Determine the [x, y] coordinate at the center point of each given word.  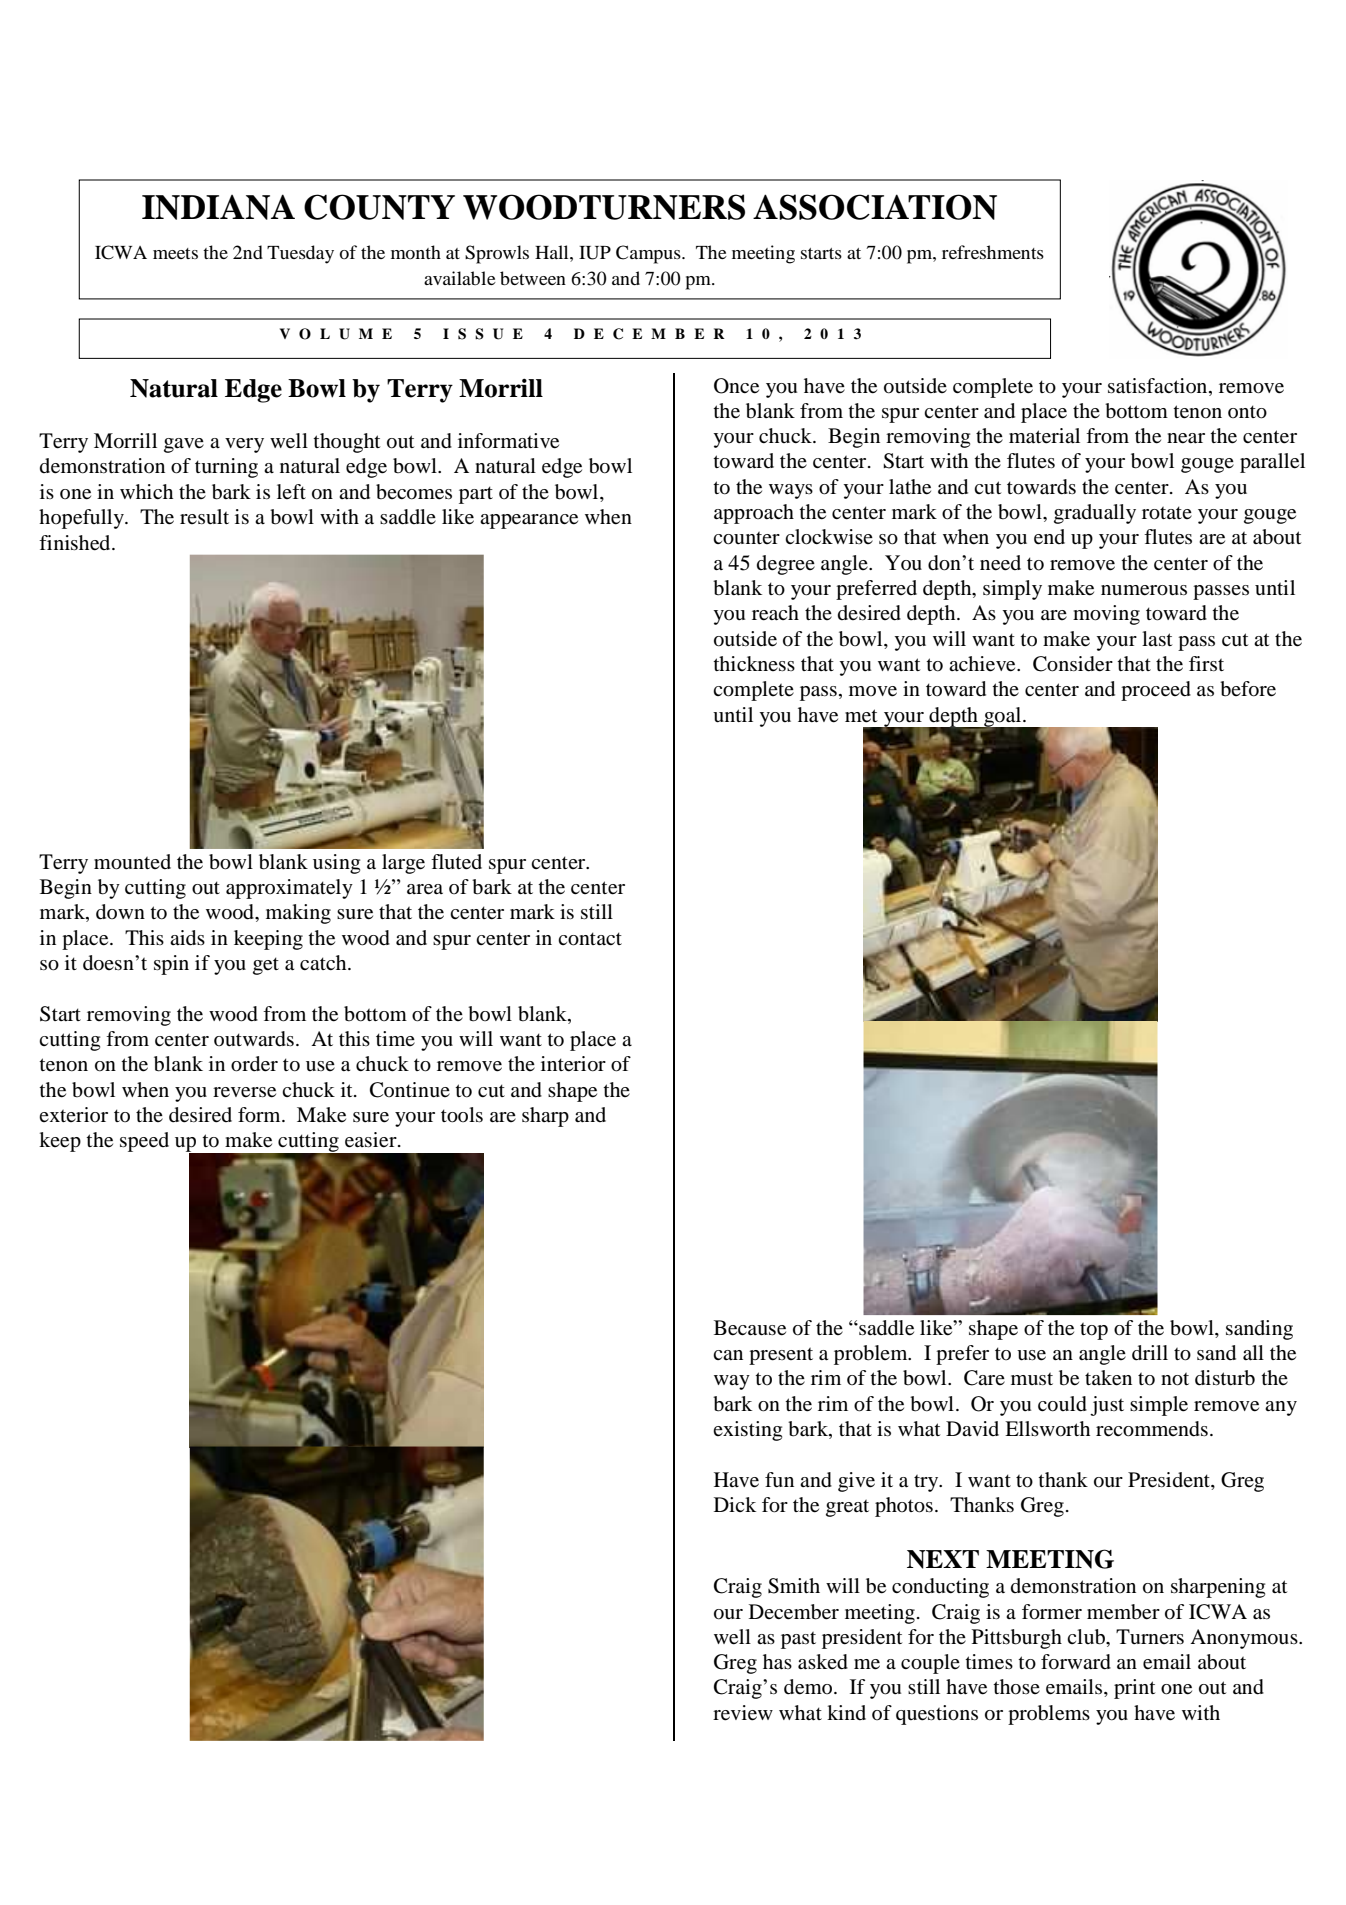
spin [171, 965]
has [777, 1662]
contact [590, 939]
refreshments [993, 252]
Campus [649, 254]
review [743, 1713]
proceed [1156, 691]
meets [175, 253]
